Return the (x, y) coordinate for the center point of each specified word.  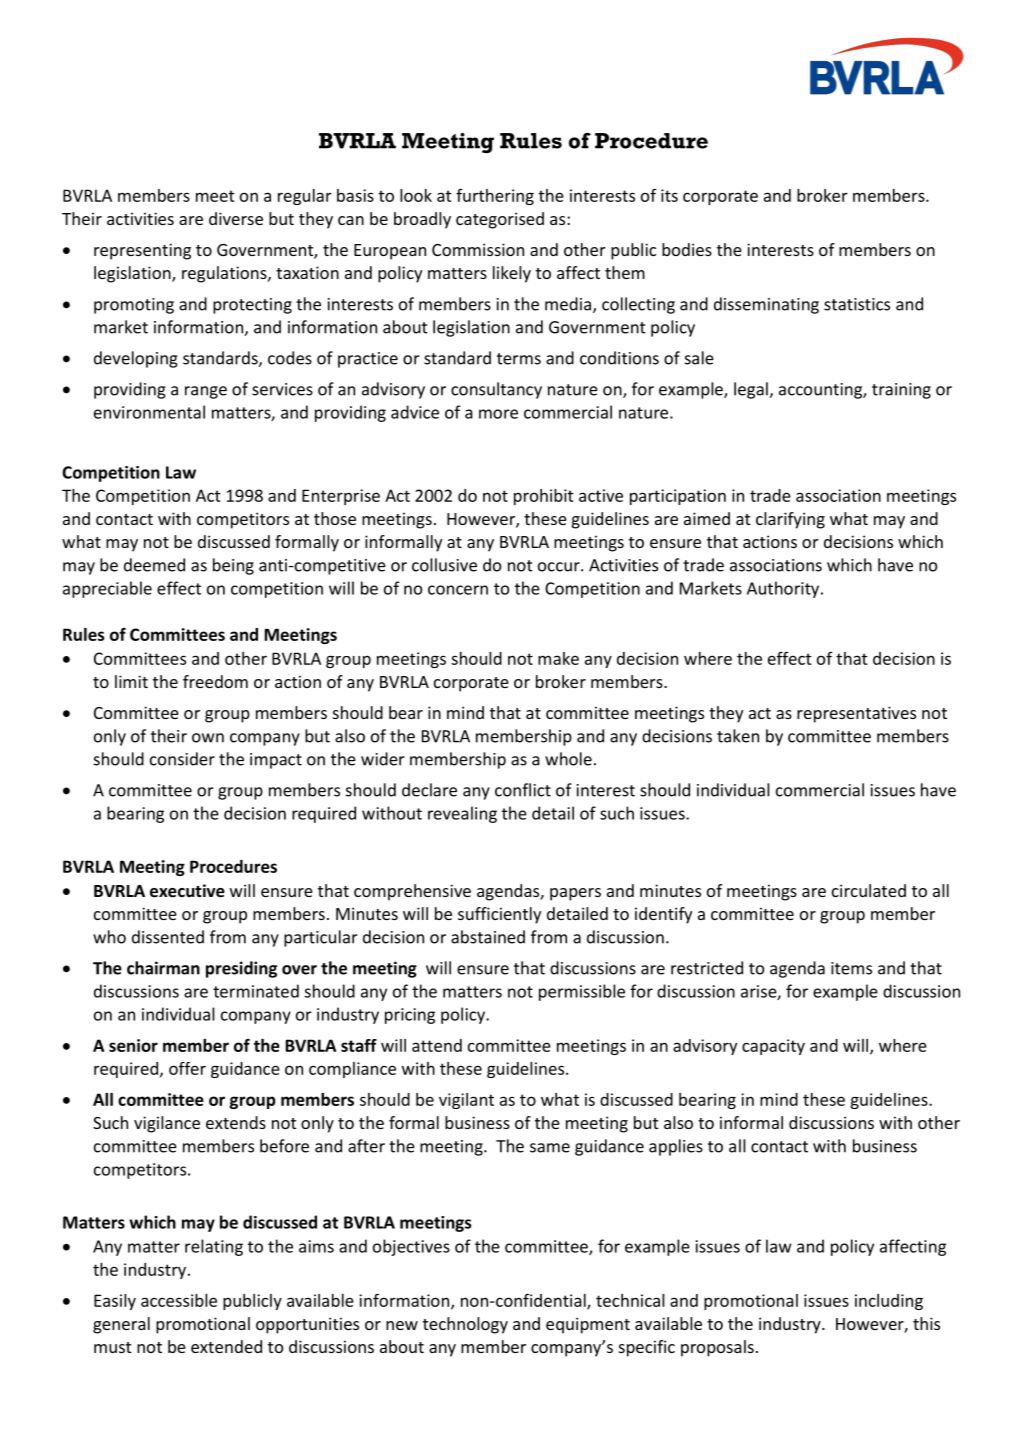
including (889, 1302)
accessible (179, 1300)
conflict (523, 790)
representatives (856, 714)
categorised (500, 220)
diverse (236, 218)
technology (465, 1325)
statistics (857, 304)
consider (182, 759)
